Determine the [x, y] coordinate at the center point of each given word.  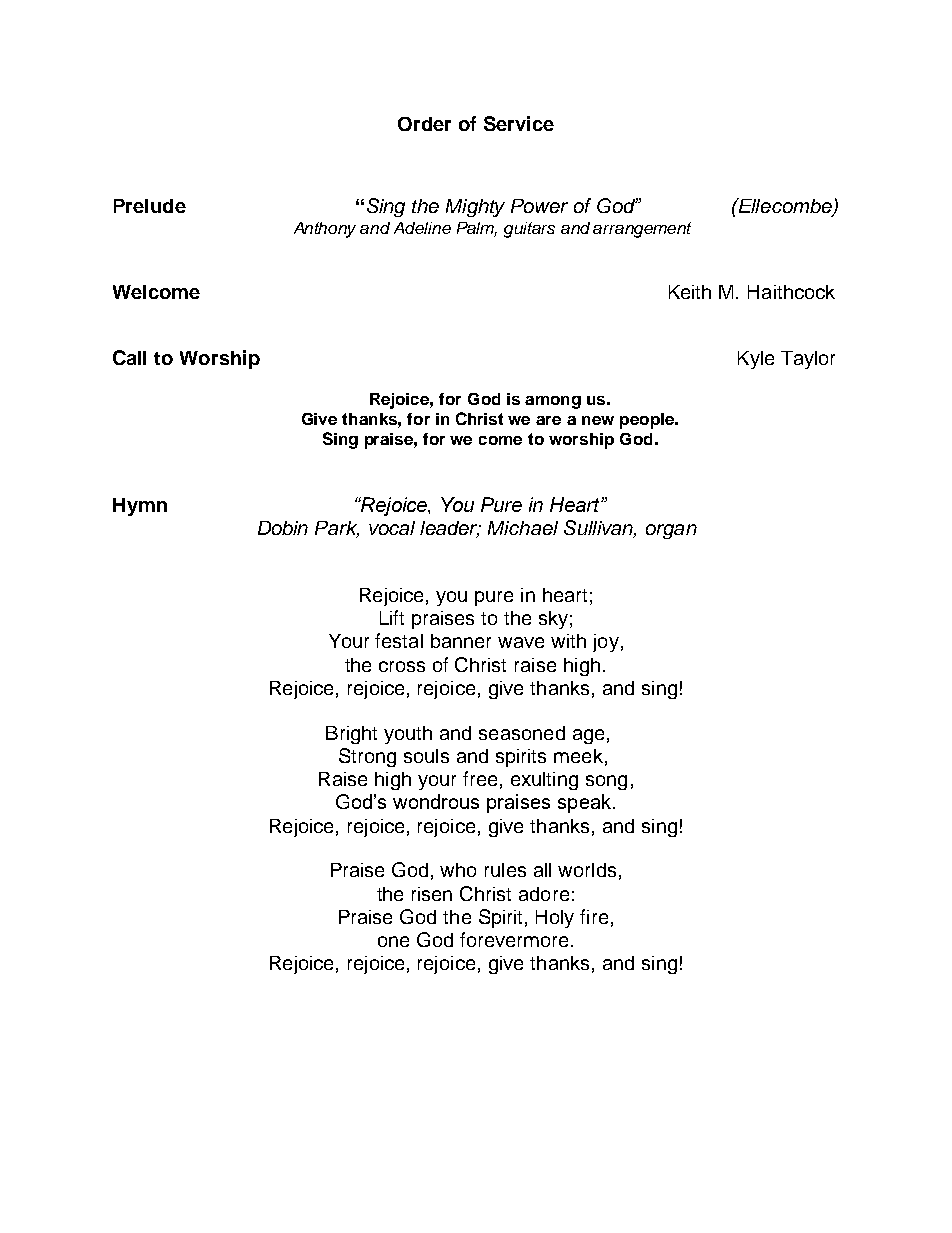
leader [450, 529]
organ [671, 531]
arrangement [642, 230]
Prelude [150, 206]
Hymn [140, 507]
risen [432, 894]
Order [424, 124]
